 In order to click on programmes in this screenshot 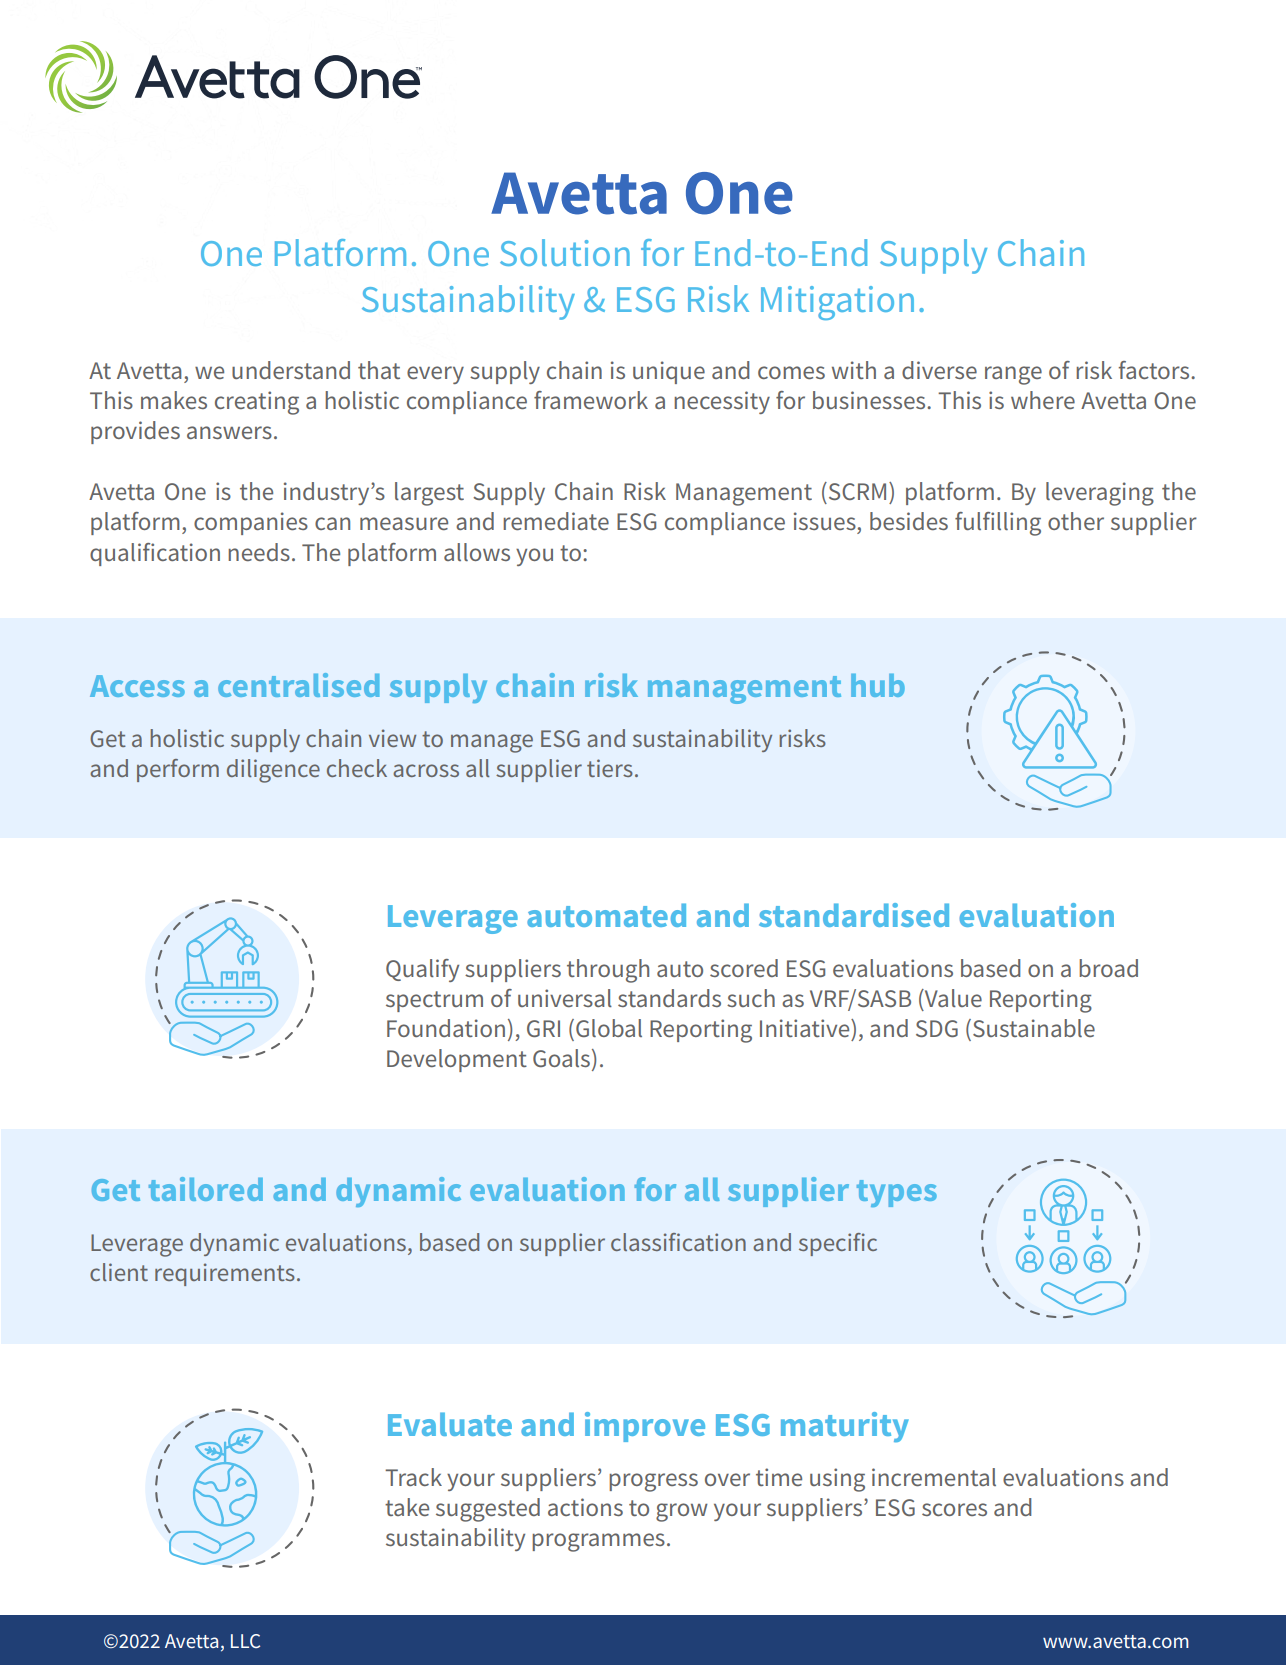, I will do `click(598, 1542)`.
